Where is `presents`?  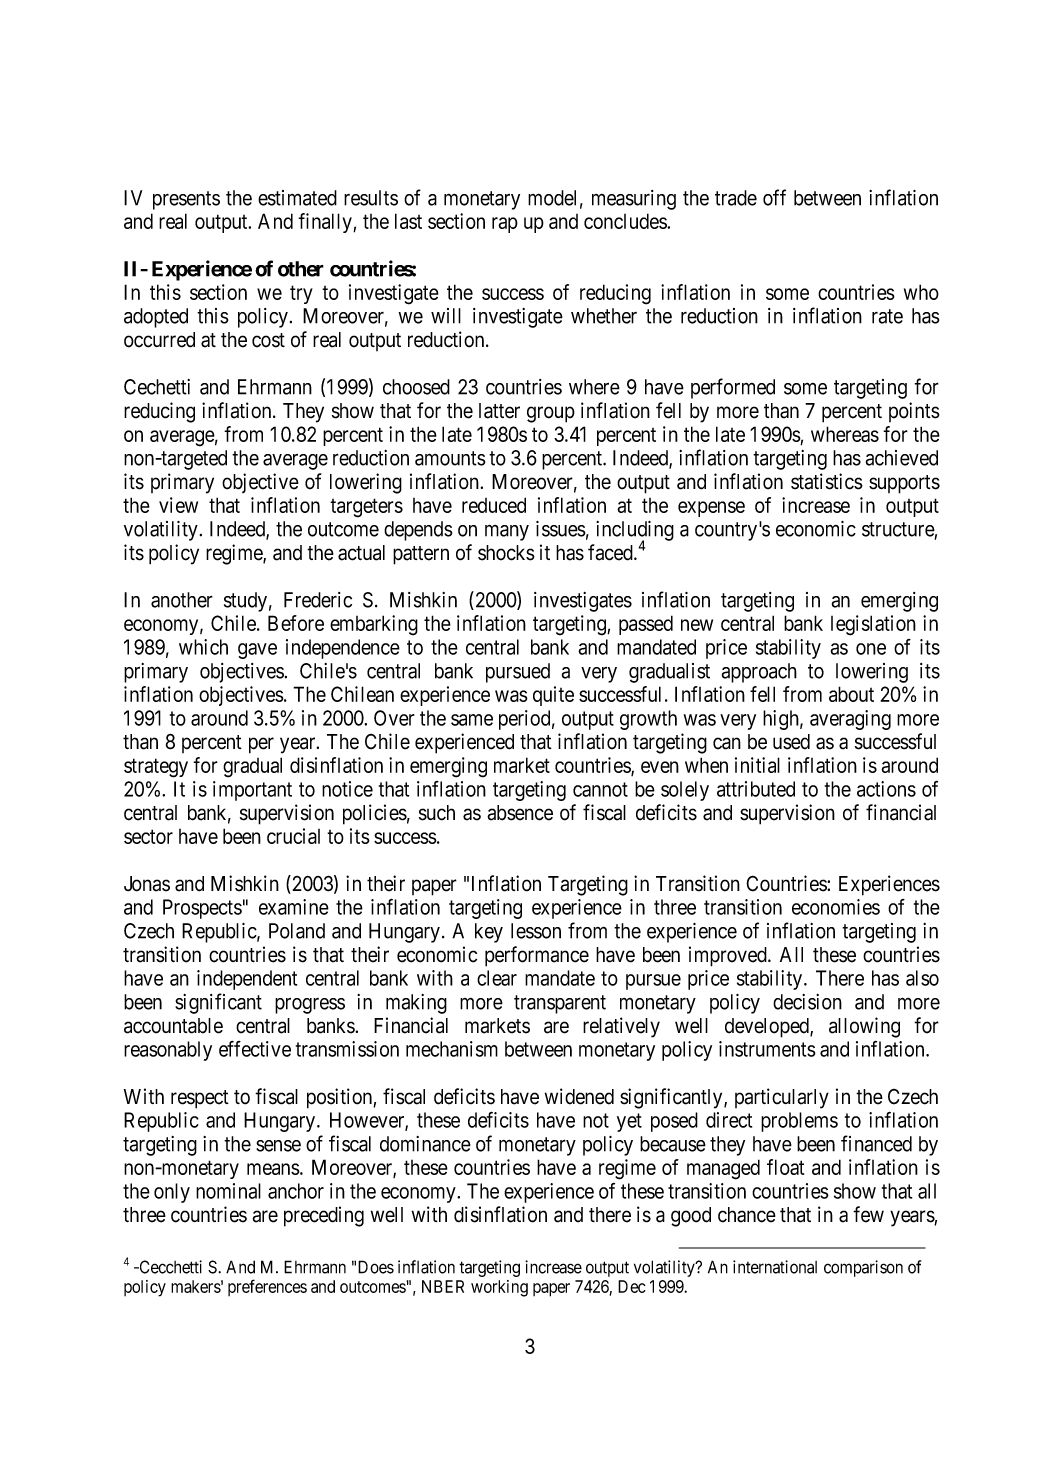
presents is located at coordinates (186, 200).
